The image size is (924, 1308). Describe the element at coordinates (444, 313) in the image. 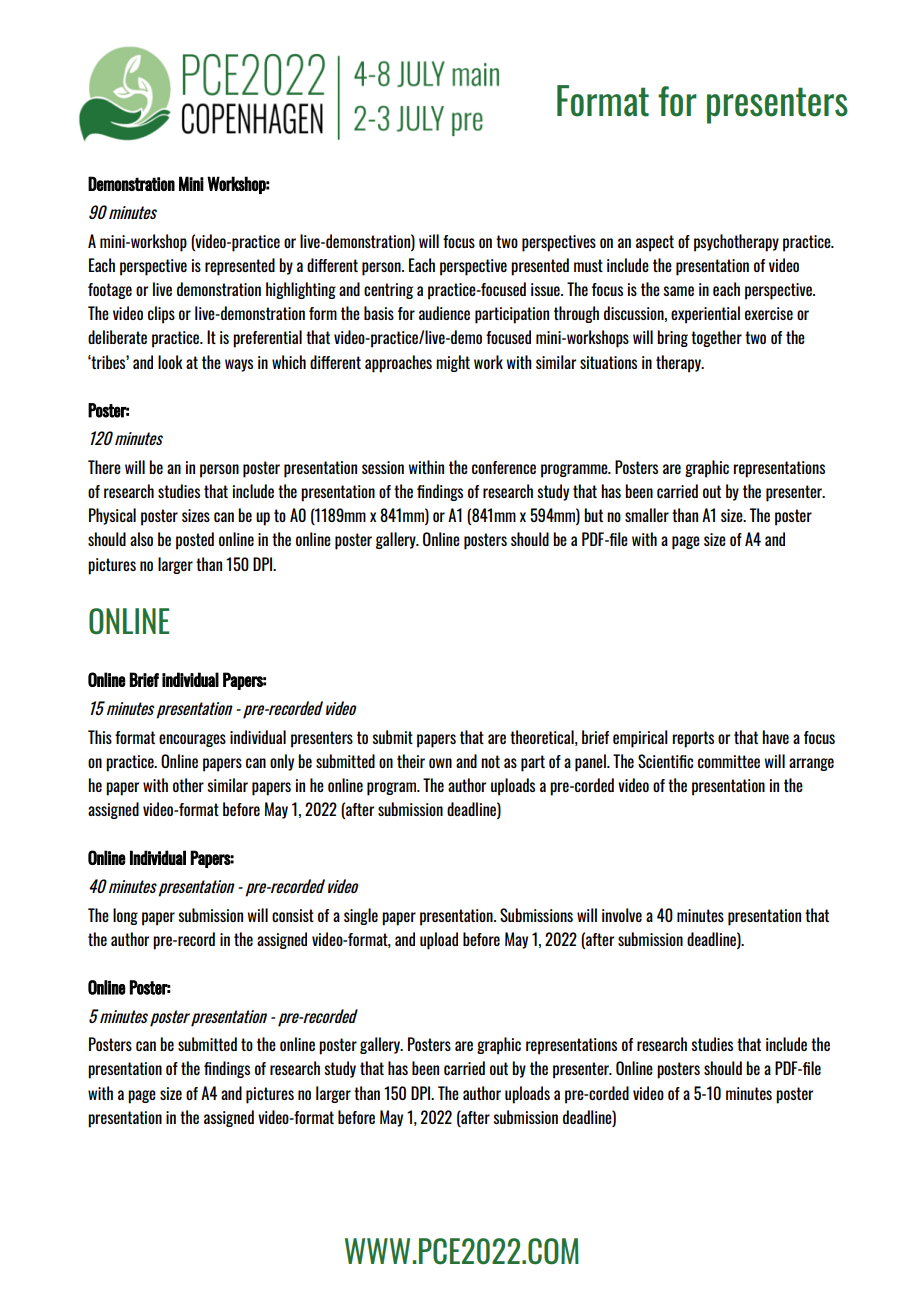

I see `audience` at that location.
